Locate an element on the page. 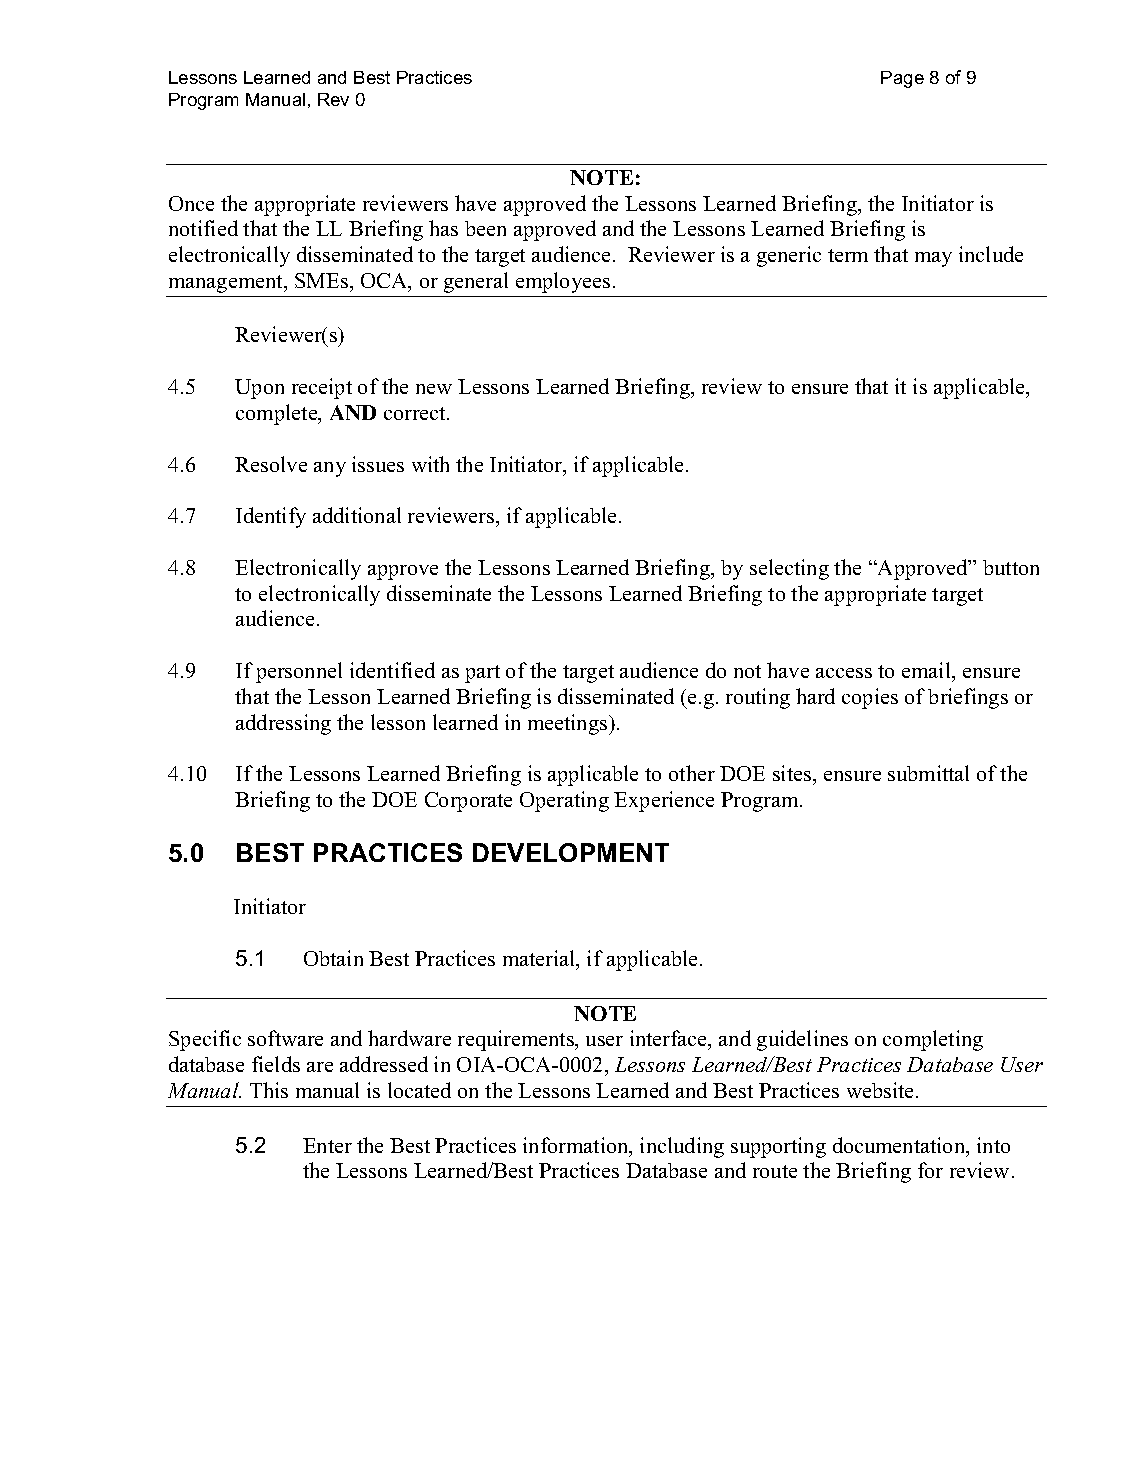 The image size is (1145, 1481). Once is located at coordinates (191, 203).
